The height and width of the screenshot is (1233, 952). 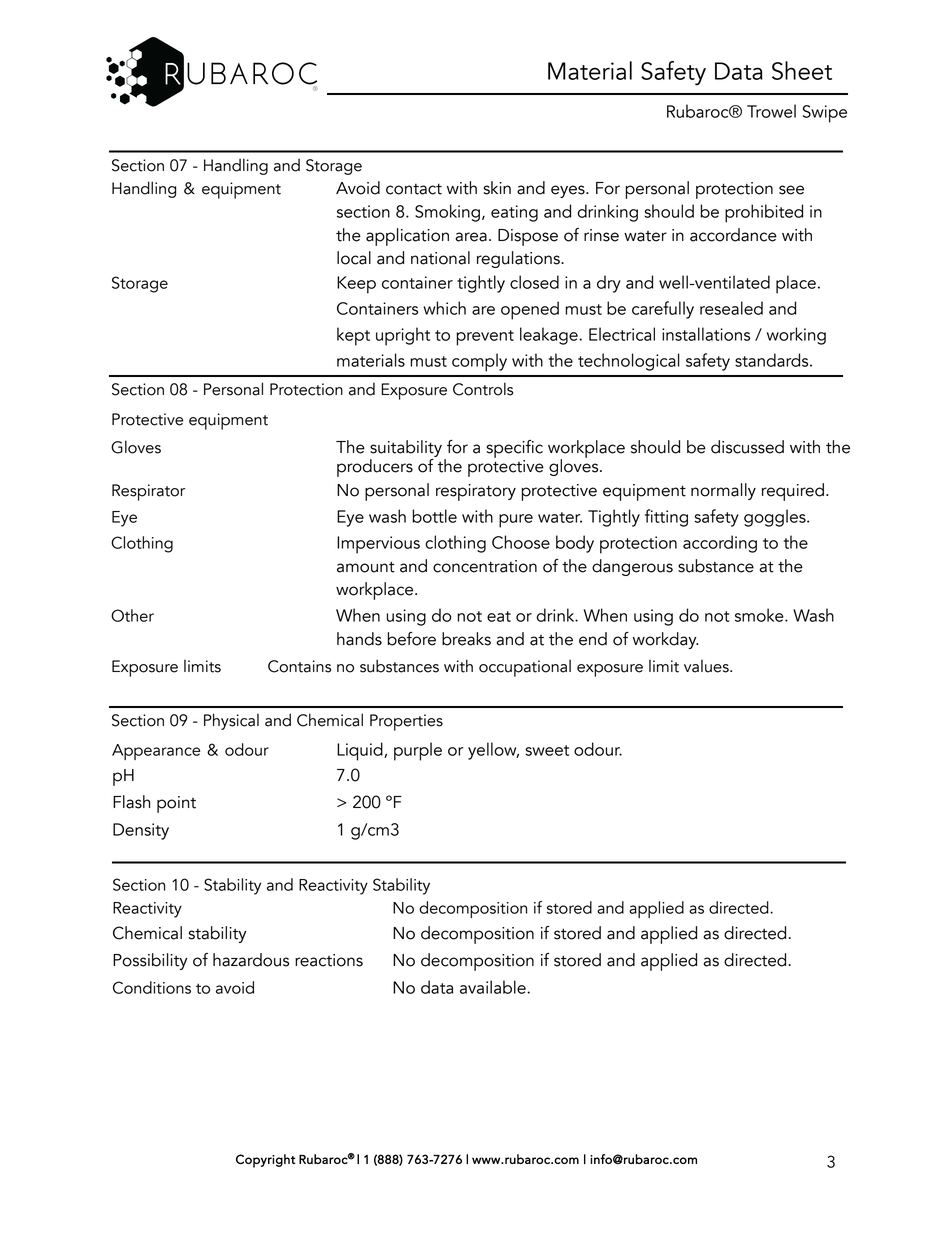 I want to click on Copyright, so click(x=265, y=1161).
